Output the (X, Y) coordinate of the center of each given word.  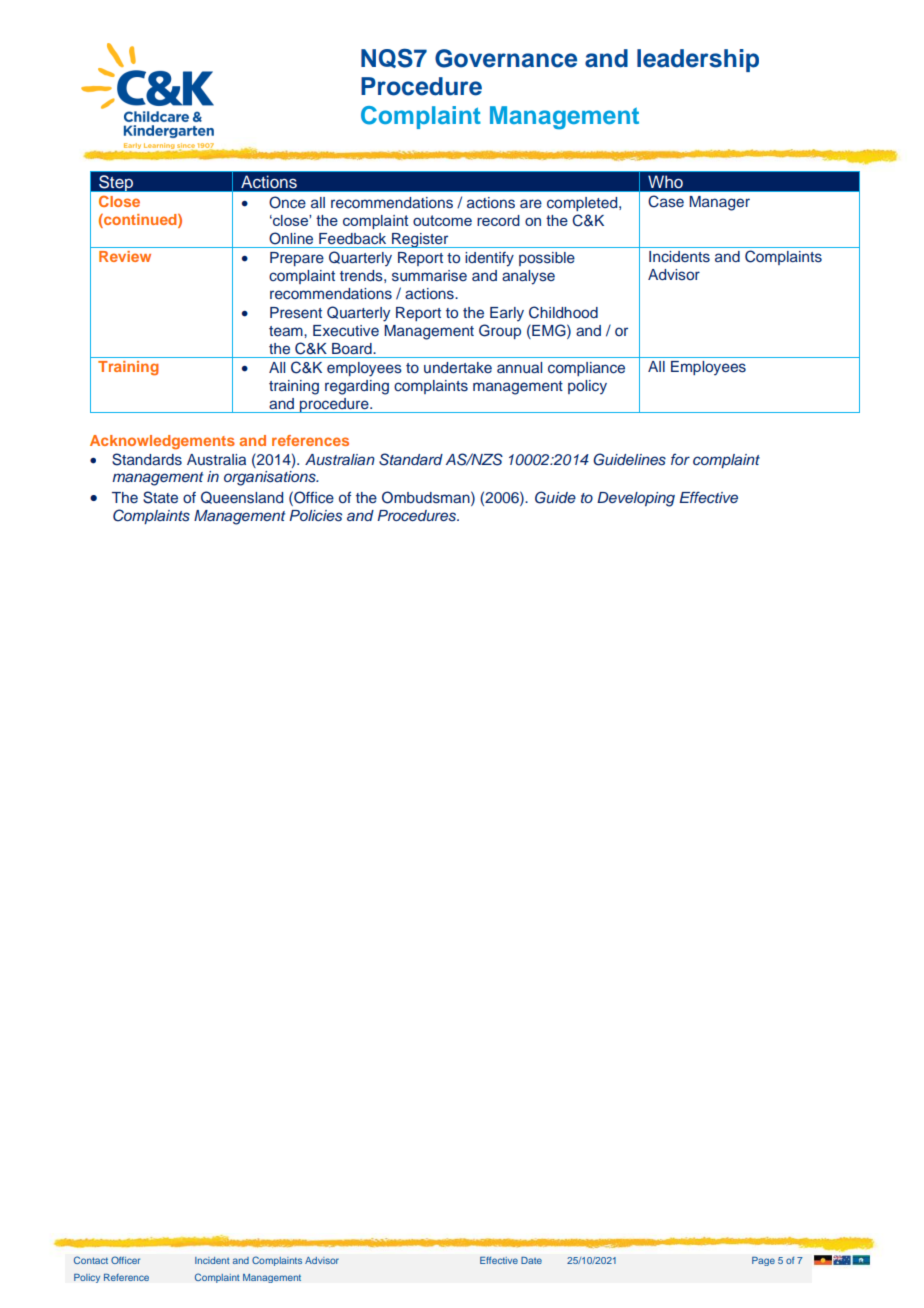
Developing (636, 499)
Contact (91, 1260)
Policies (315, 516)
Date (531, 1260)
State (160, 497)
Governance (506, 58)
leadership (698, 60)
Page (763, 1261)
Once (287, 202)
